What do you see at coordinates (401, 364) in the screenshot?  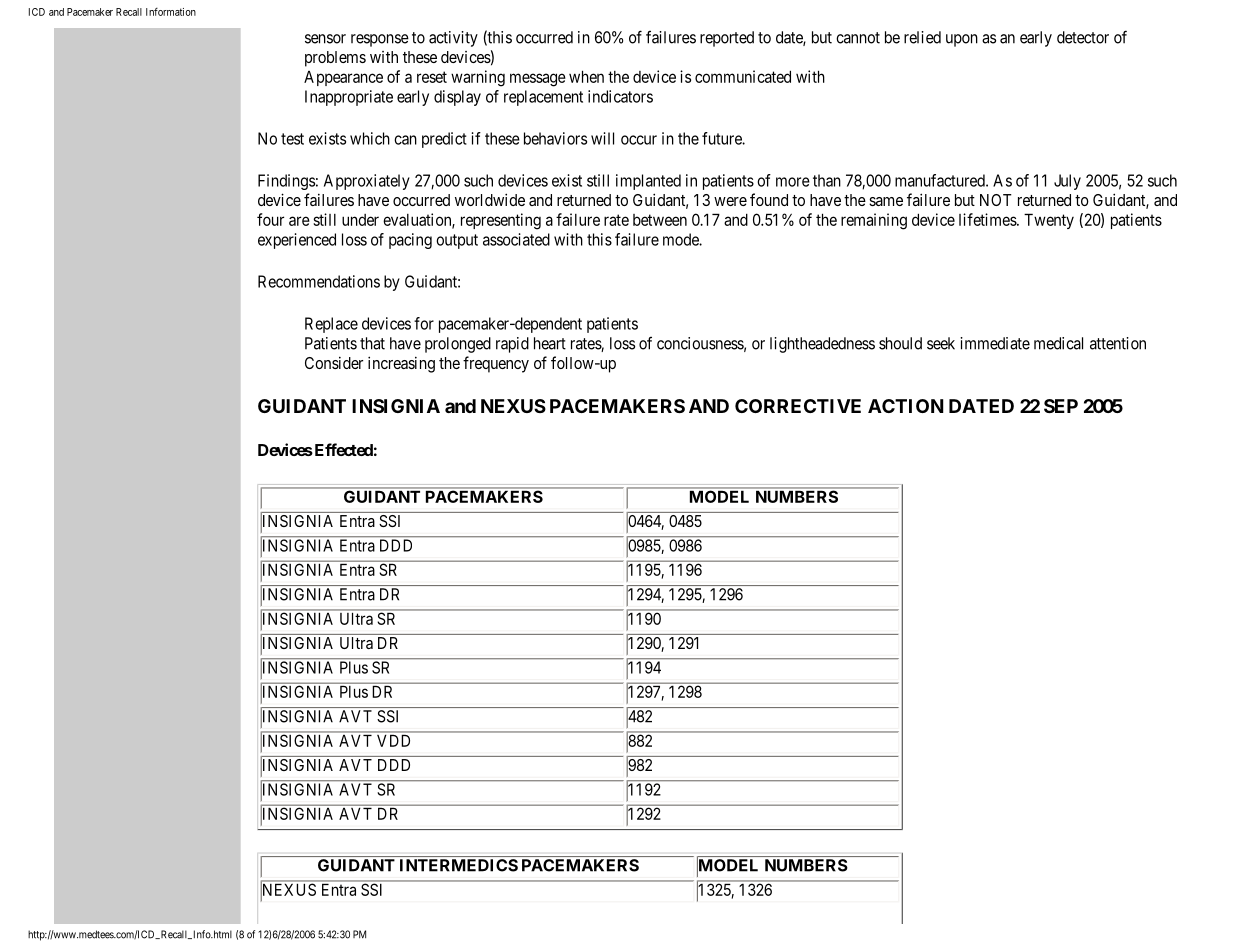 I see `increasing` at bounding box center [401, 364].
